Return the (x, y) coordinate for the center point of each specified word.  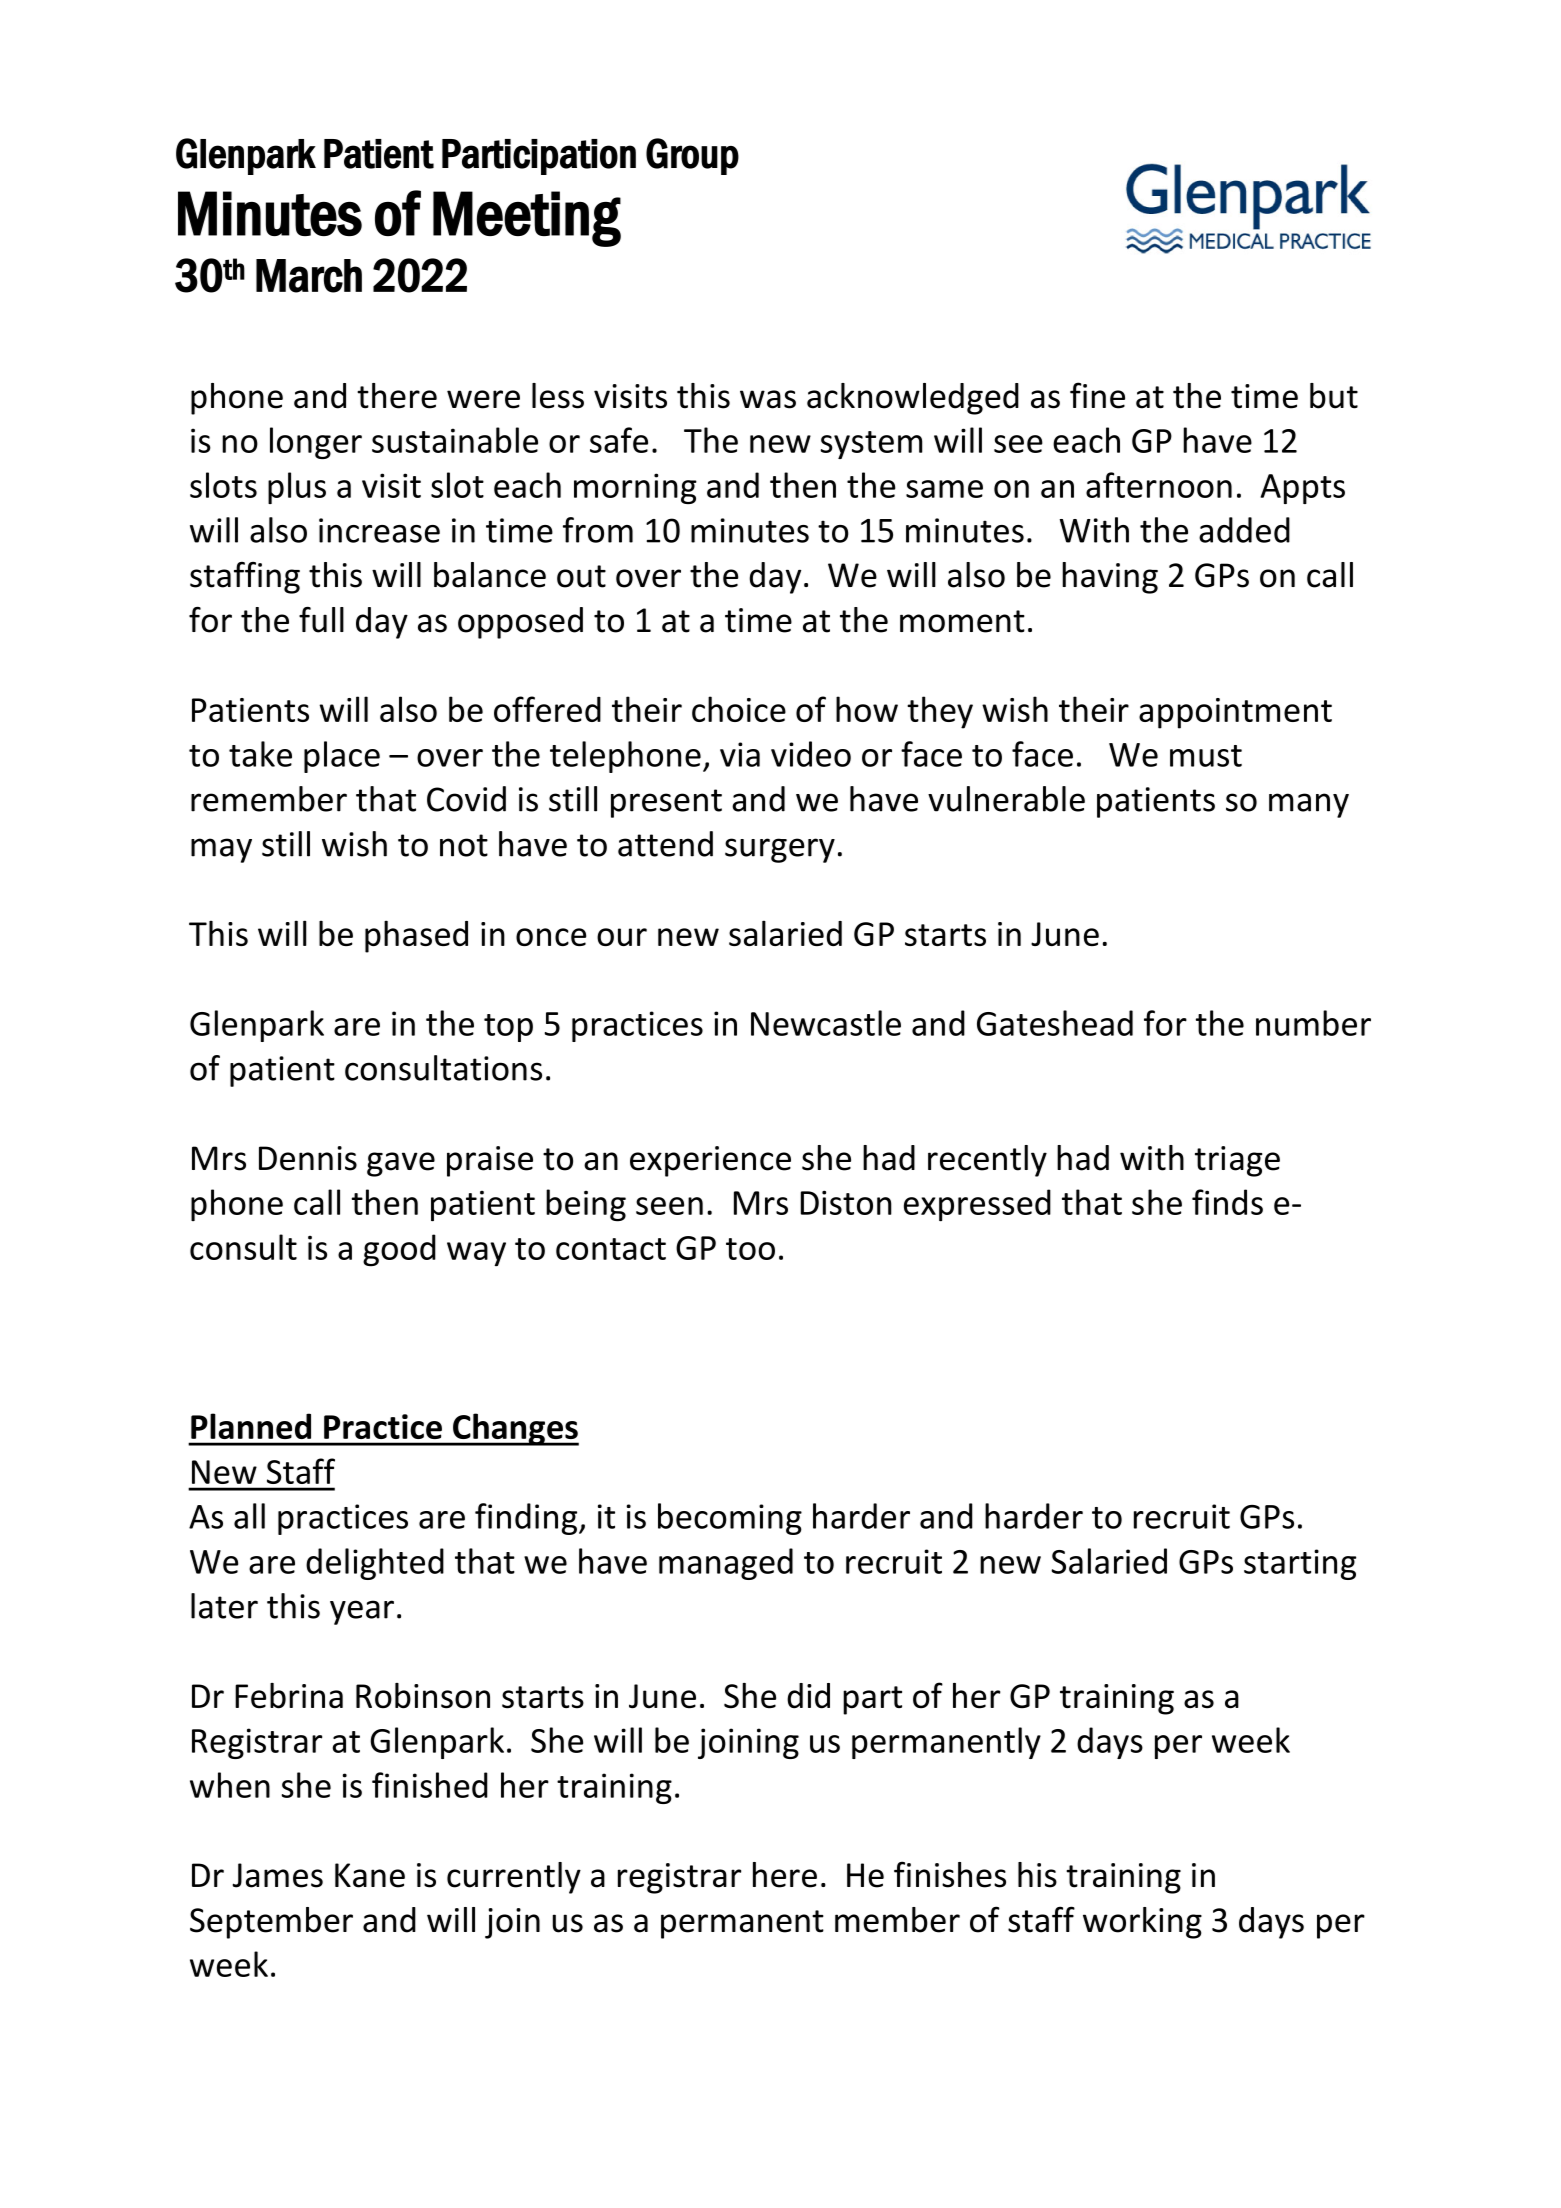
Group (692, 156)
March (309, 276)
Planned (251, 1426)
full (321, 620)
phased (416, 936)
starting (1300, 1564)
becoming (730, 1519)
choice (739, 709)
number (1313, 1023)
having (1110, 578)
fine (1097, 395)
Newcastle (826, 1023)
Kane (370, 1875)
